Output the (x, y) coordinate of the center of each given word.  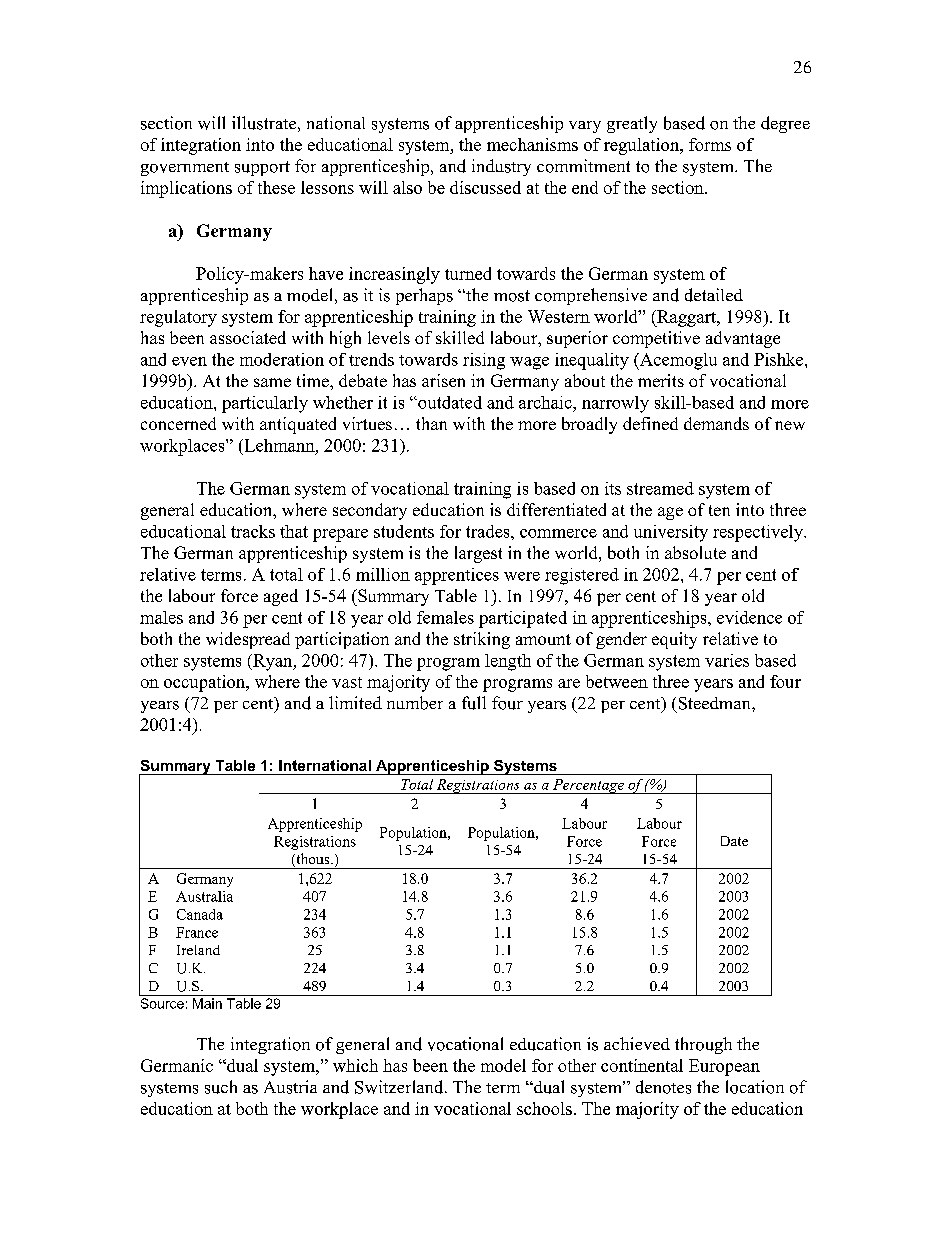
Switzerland (400, 1087)
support (262, 168)
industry (501, 167)
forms (710, 144)
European (724, 1067)
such (221, 1087)
